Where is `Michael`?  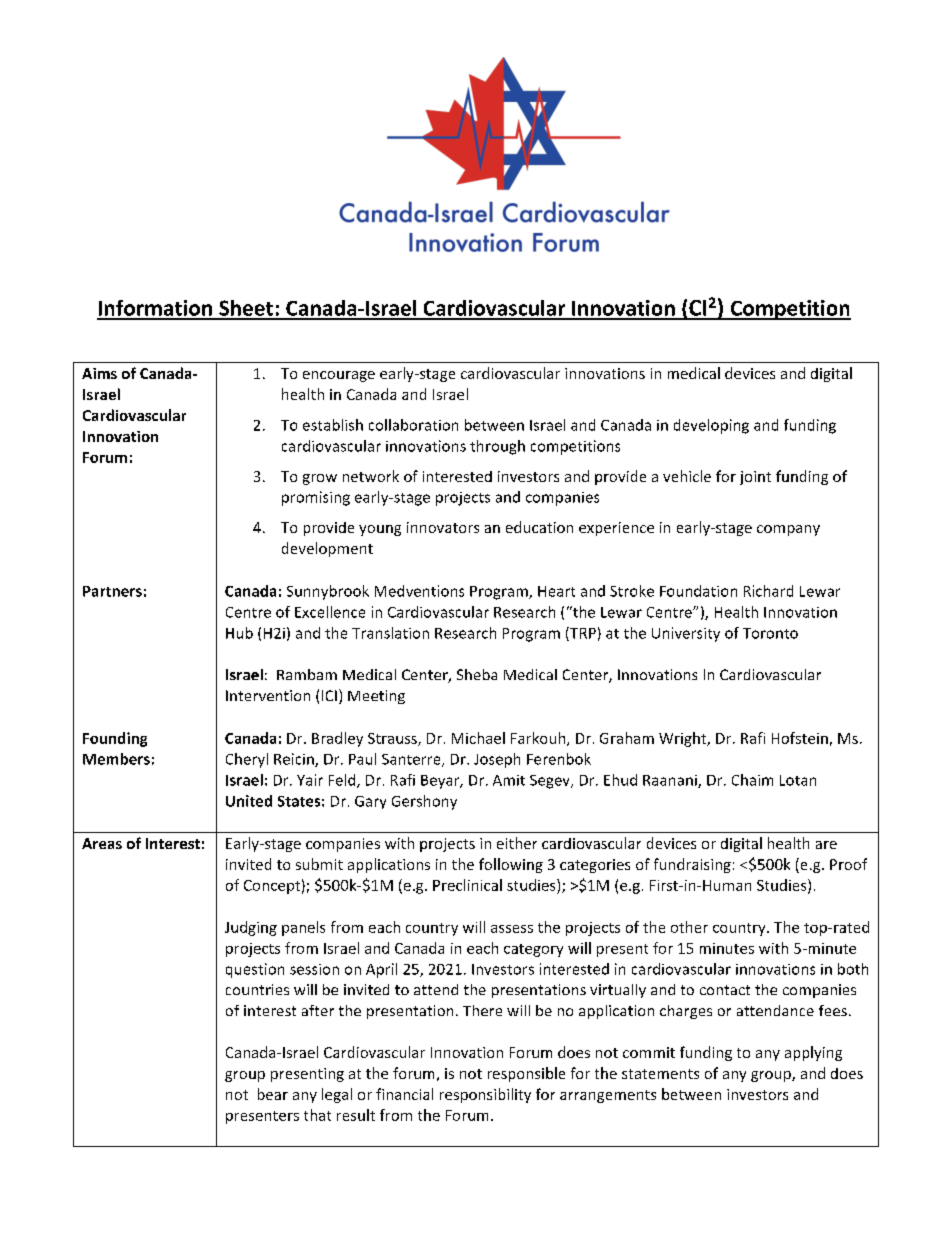 Michael is located at coordinates (478, 738).
